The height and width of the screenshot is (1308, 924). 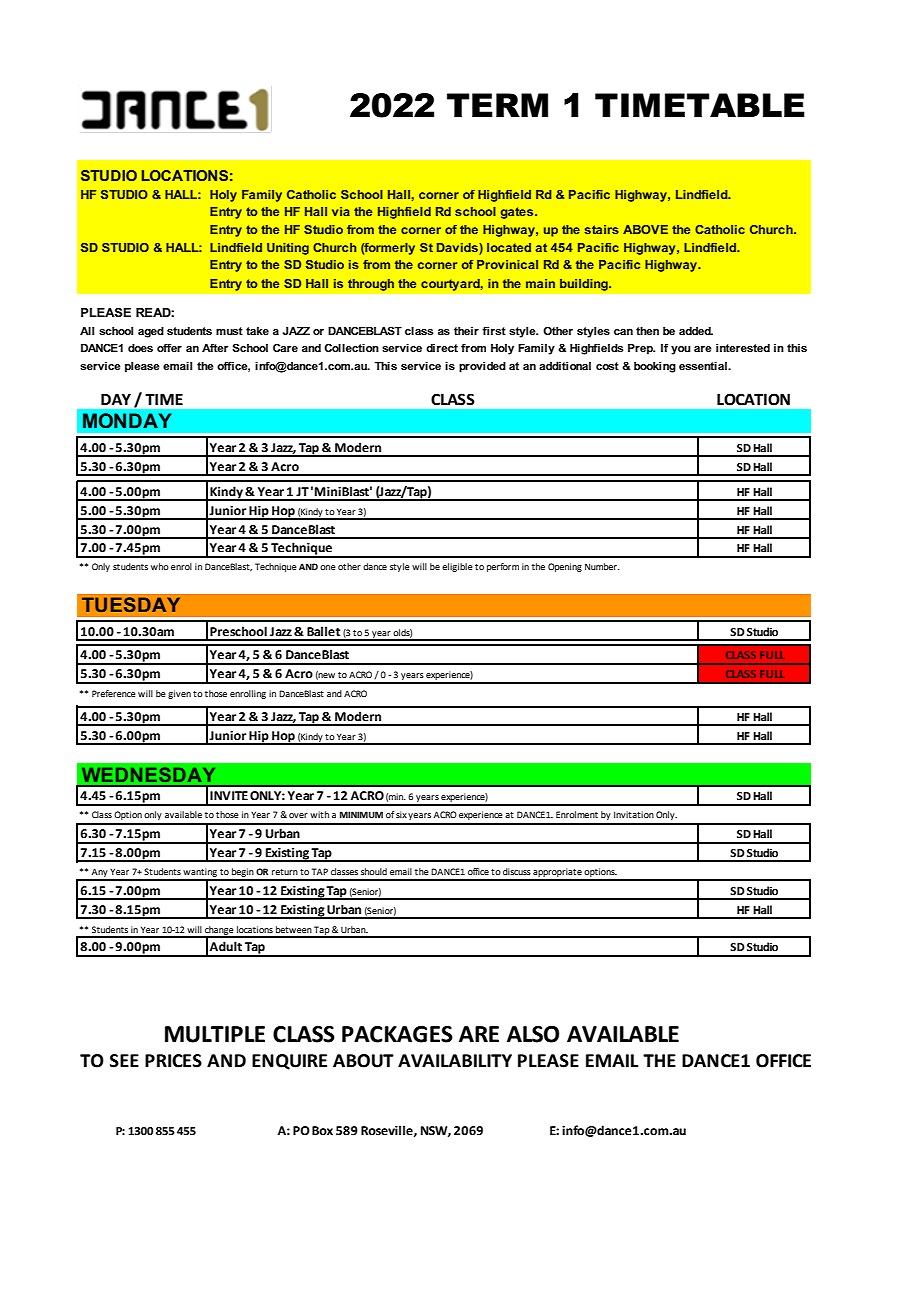 What do you see at coordinates (645, 229) in the screenshot?
I see `ABOVE` at bounding box center [645, 229].
